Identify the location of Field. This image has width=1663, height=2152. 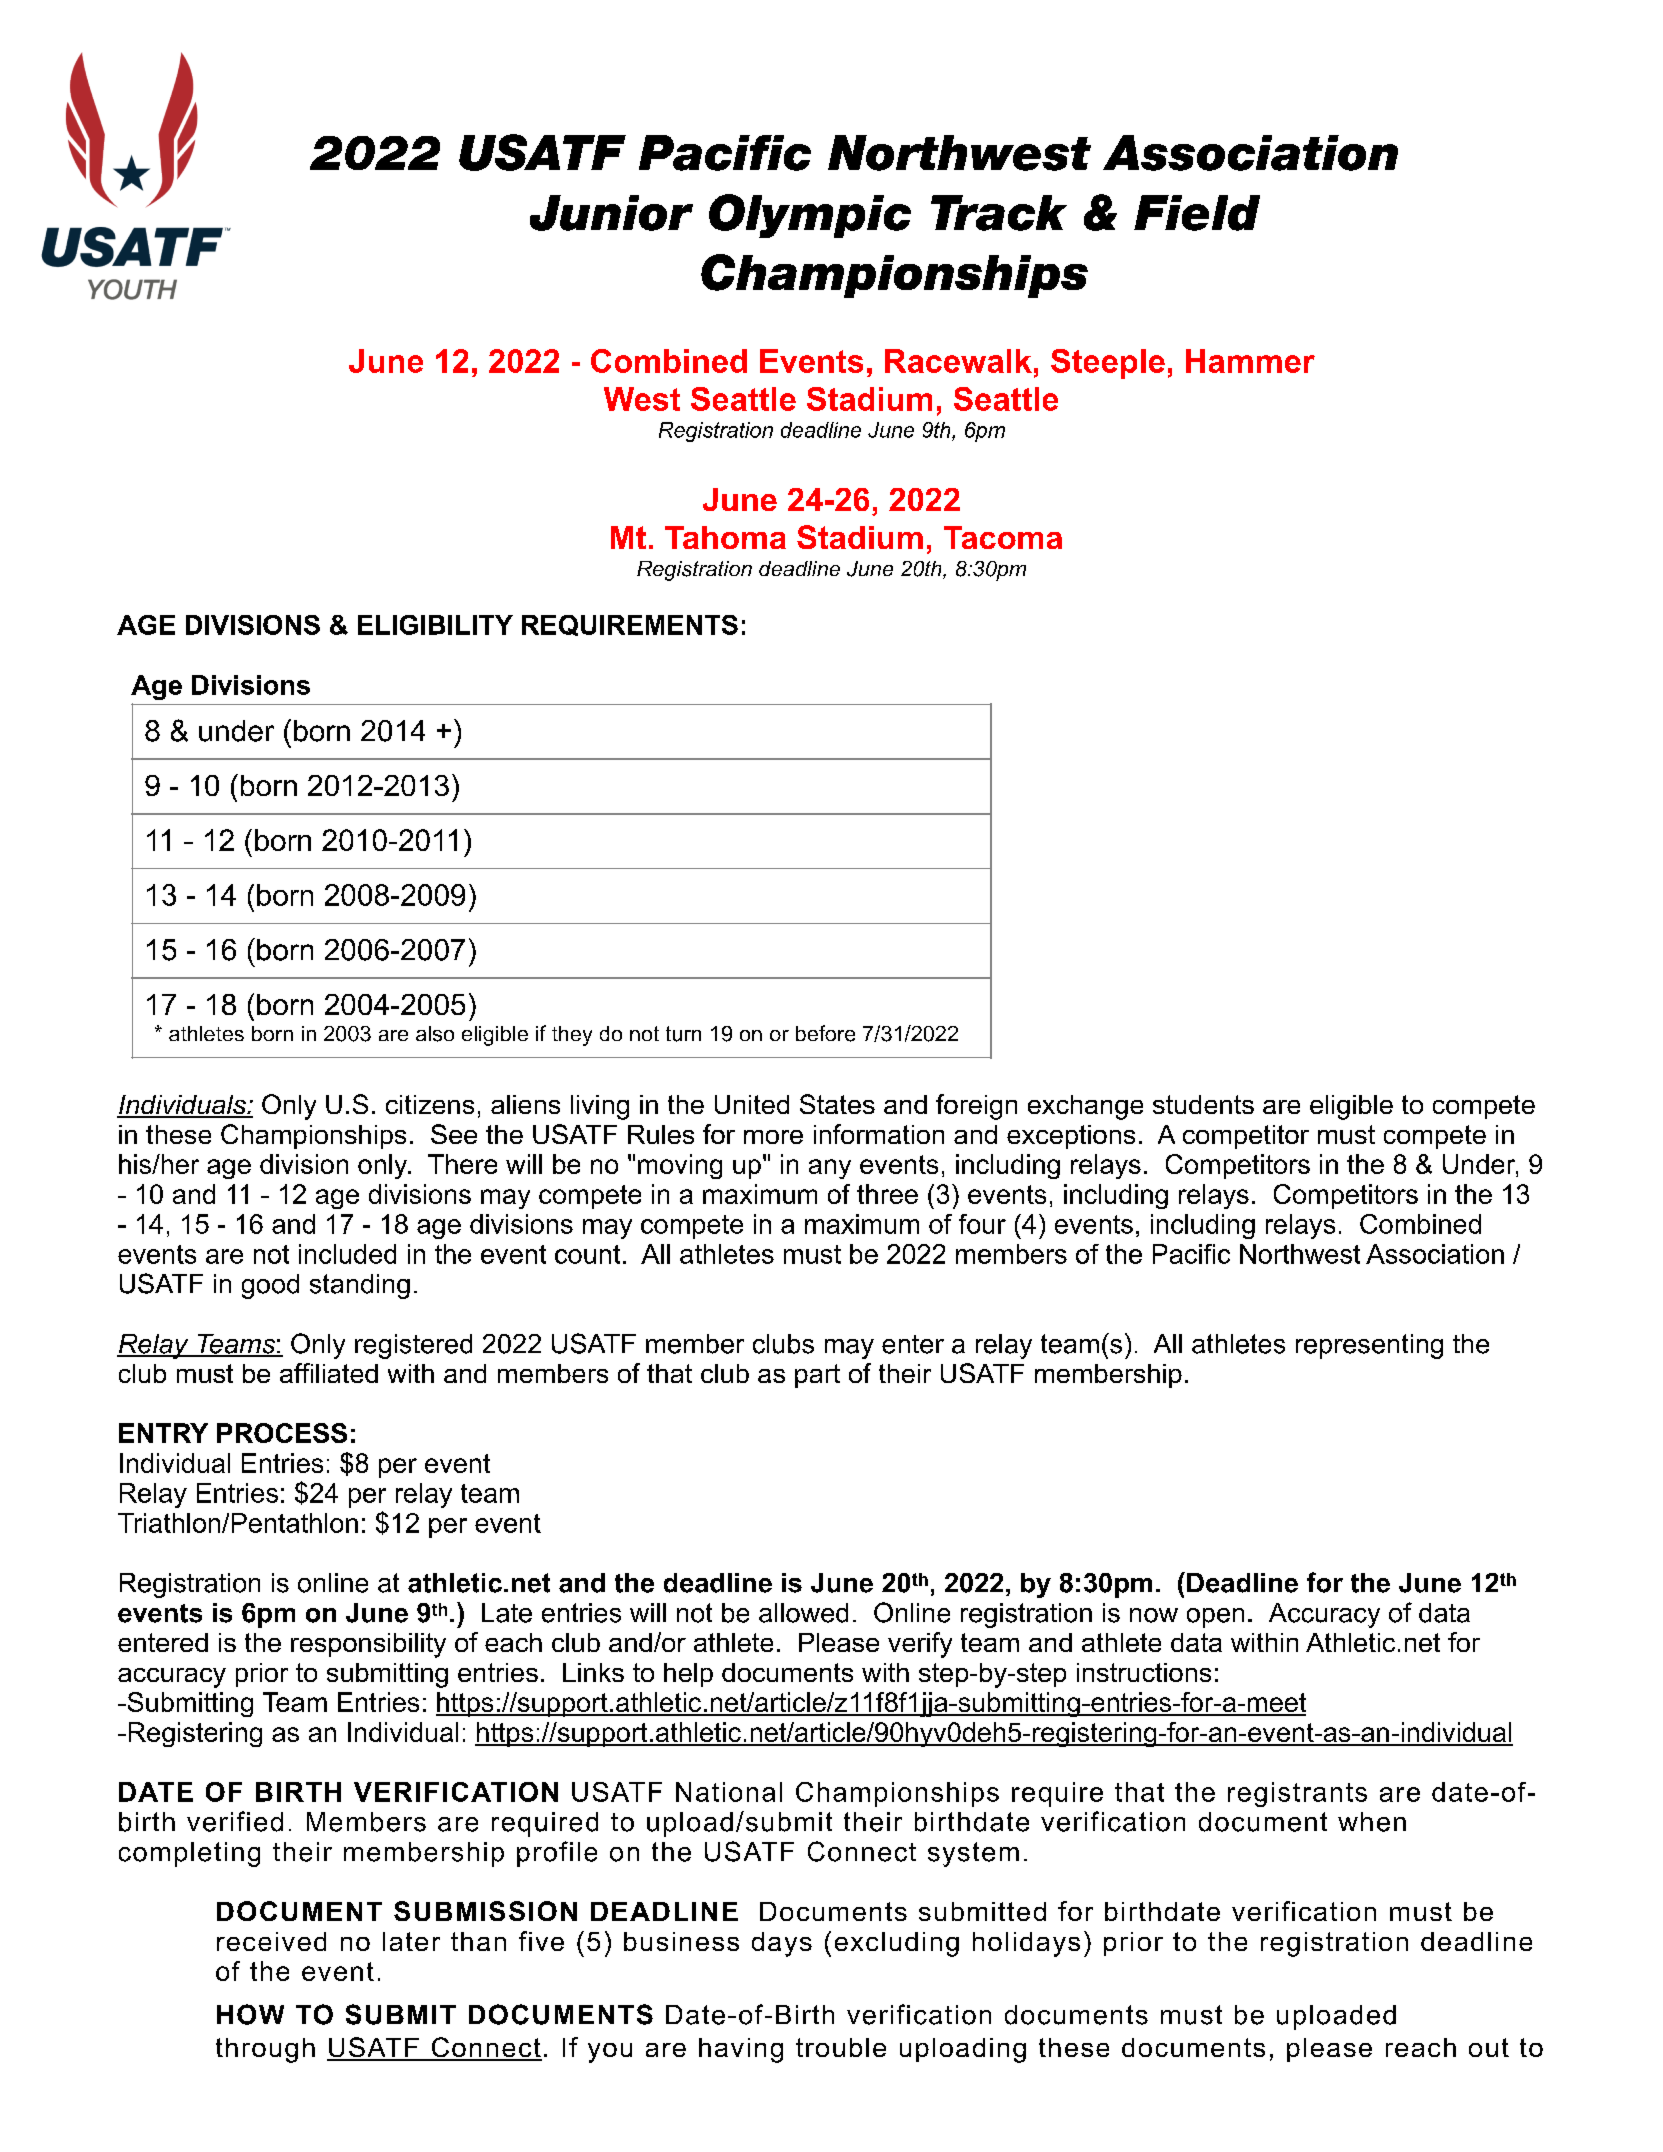
(1197, 213).
